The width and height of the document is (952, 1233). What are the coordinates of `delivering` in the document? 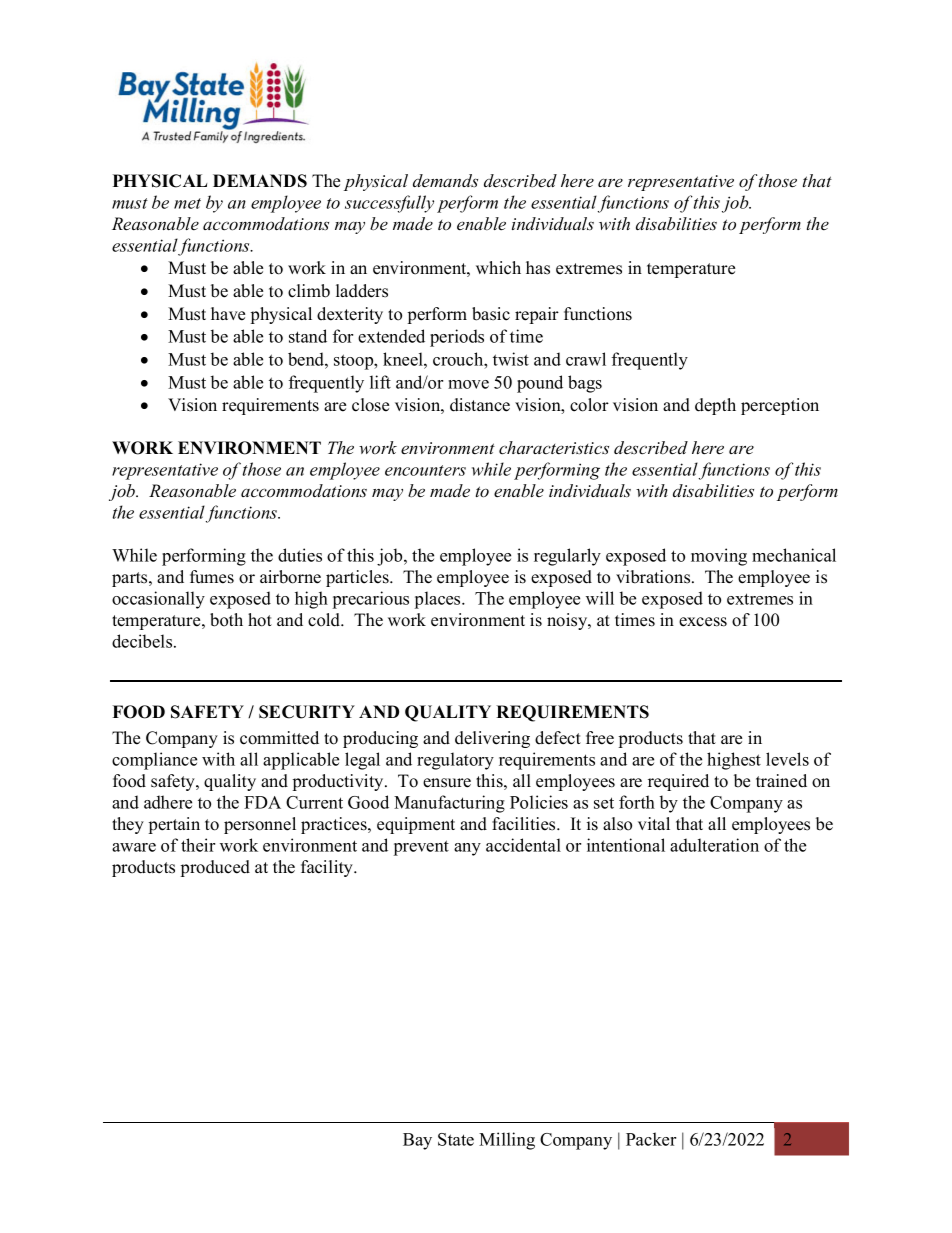 It's located at (492, 739).
